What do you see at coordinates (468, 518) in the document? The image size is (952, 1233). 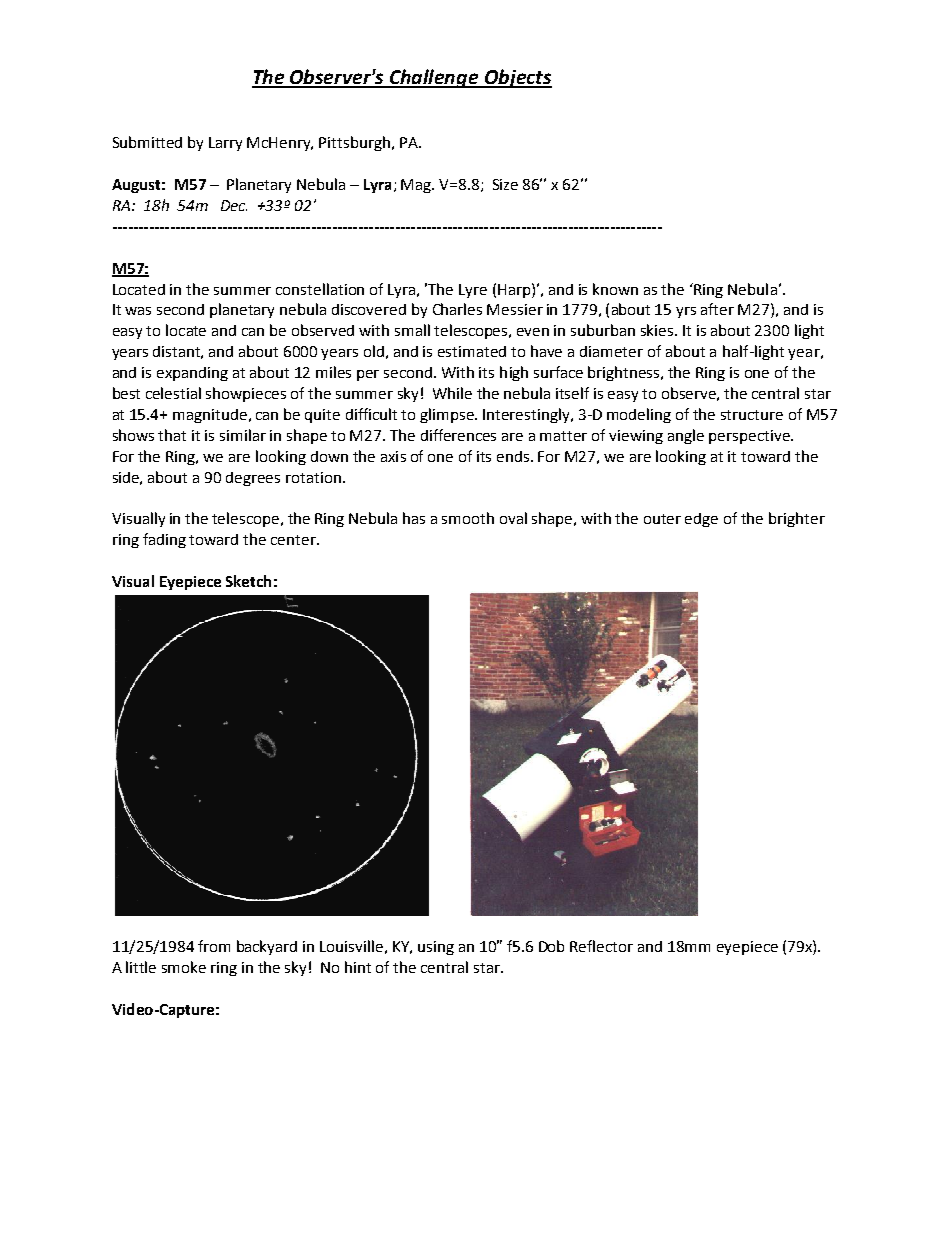 I see `smooth` at bounding box center [468, 518].
